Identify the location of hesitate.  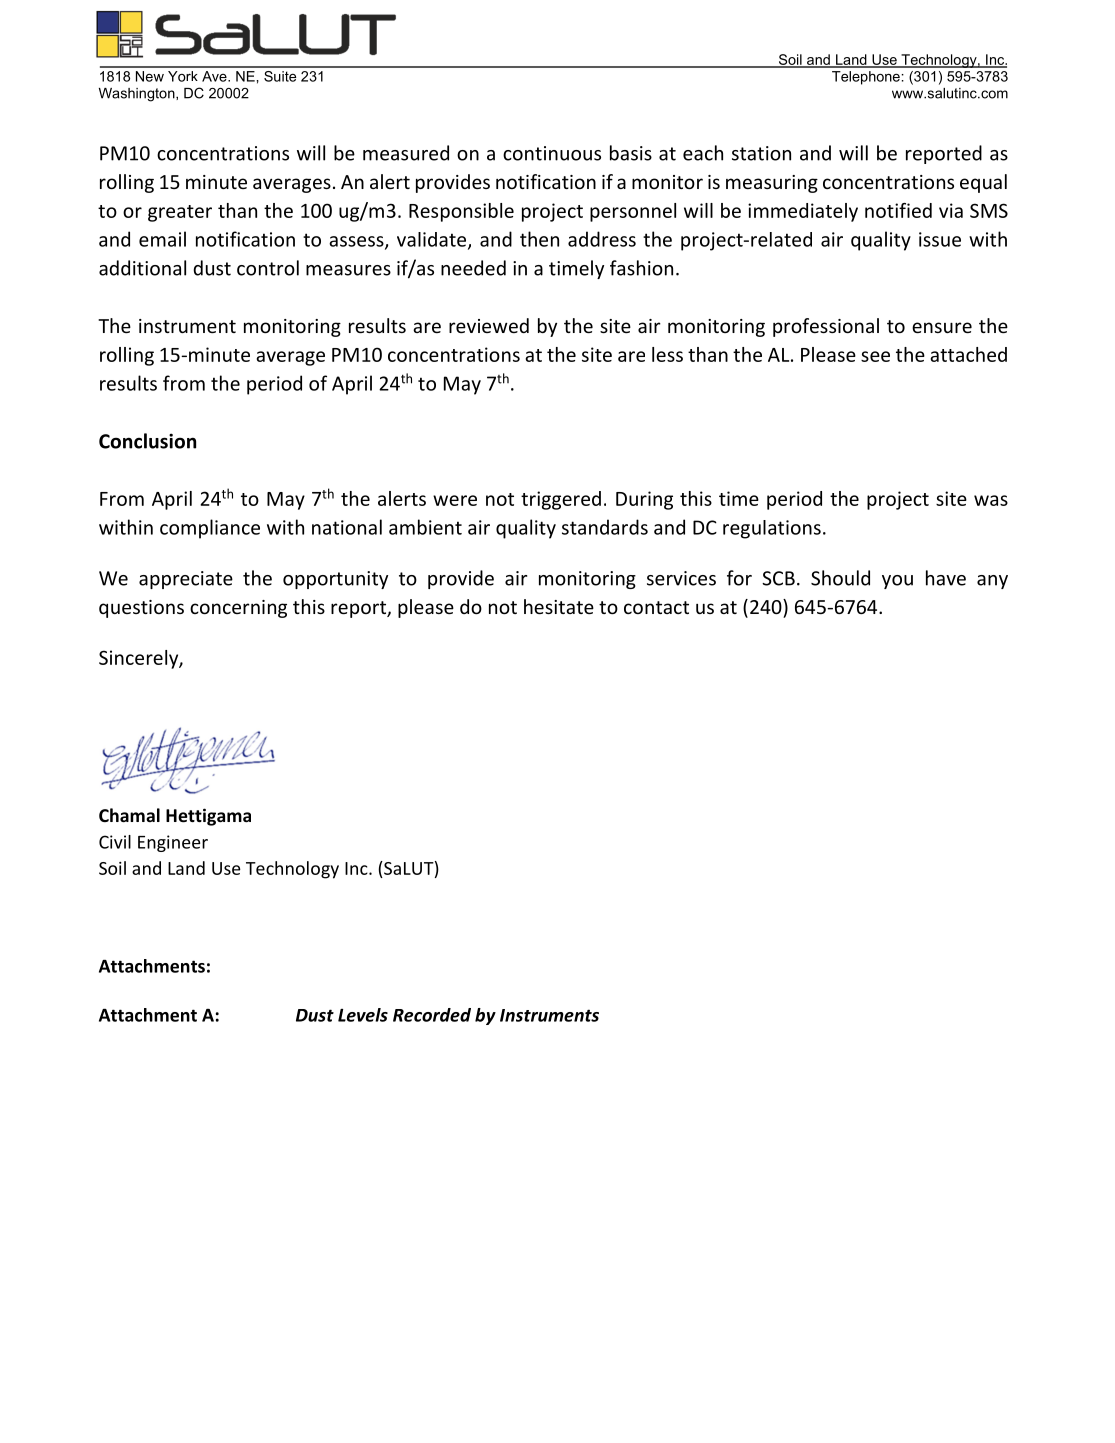
(559, 606).
